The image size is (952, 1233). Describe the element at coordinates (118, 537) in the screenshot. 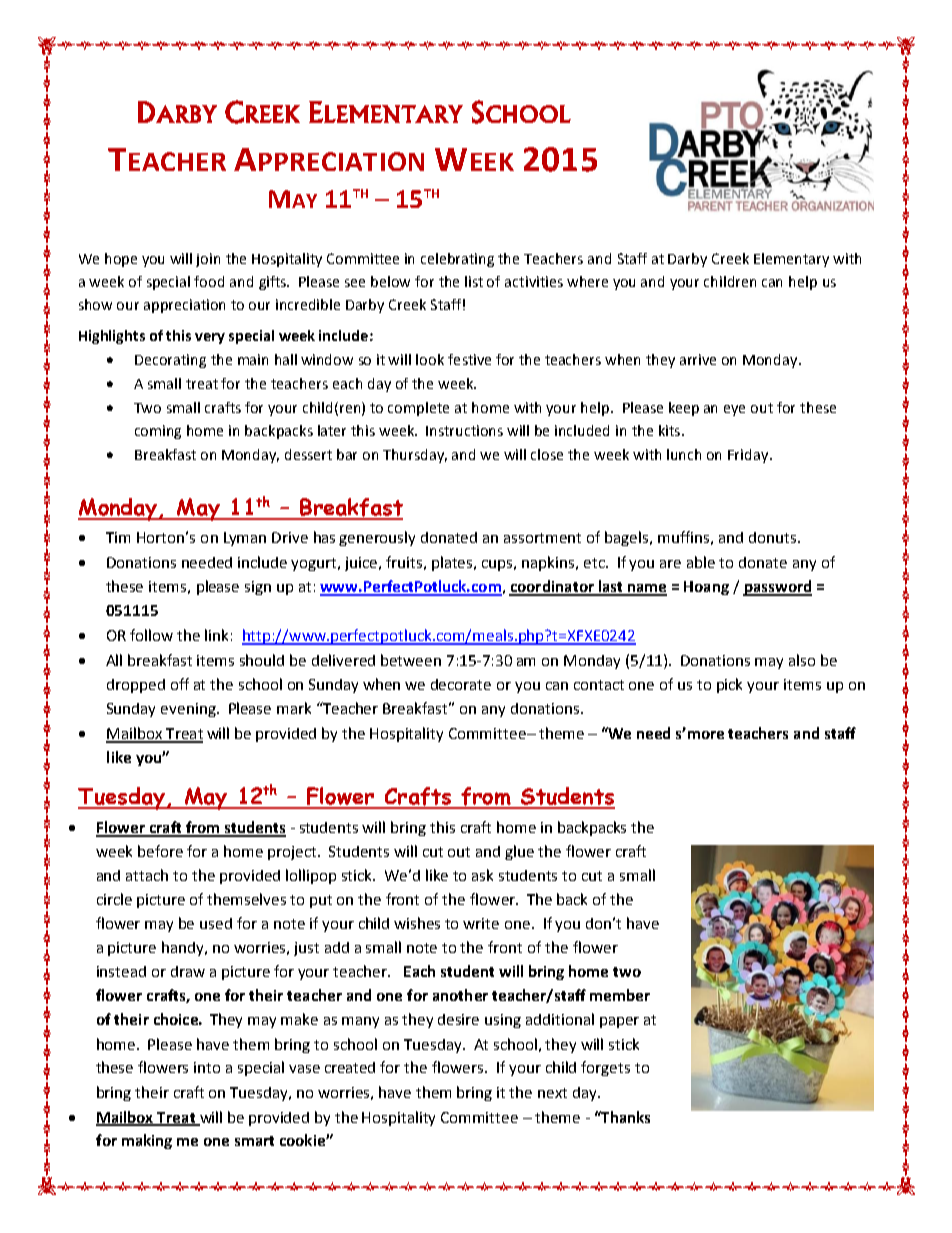

I see `Tim` at that location.
